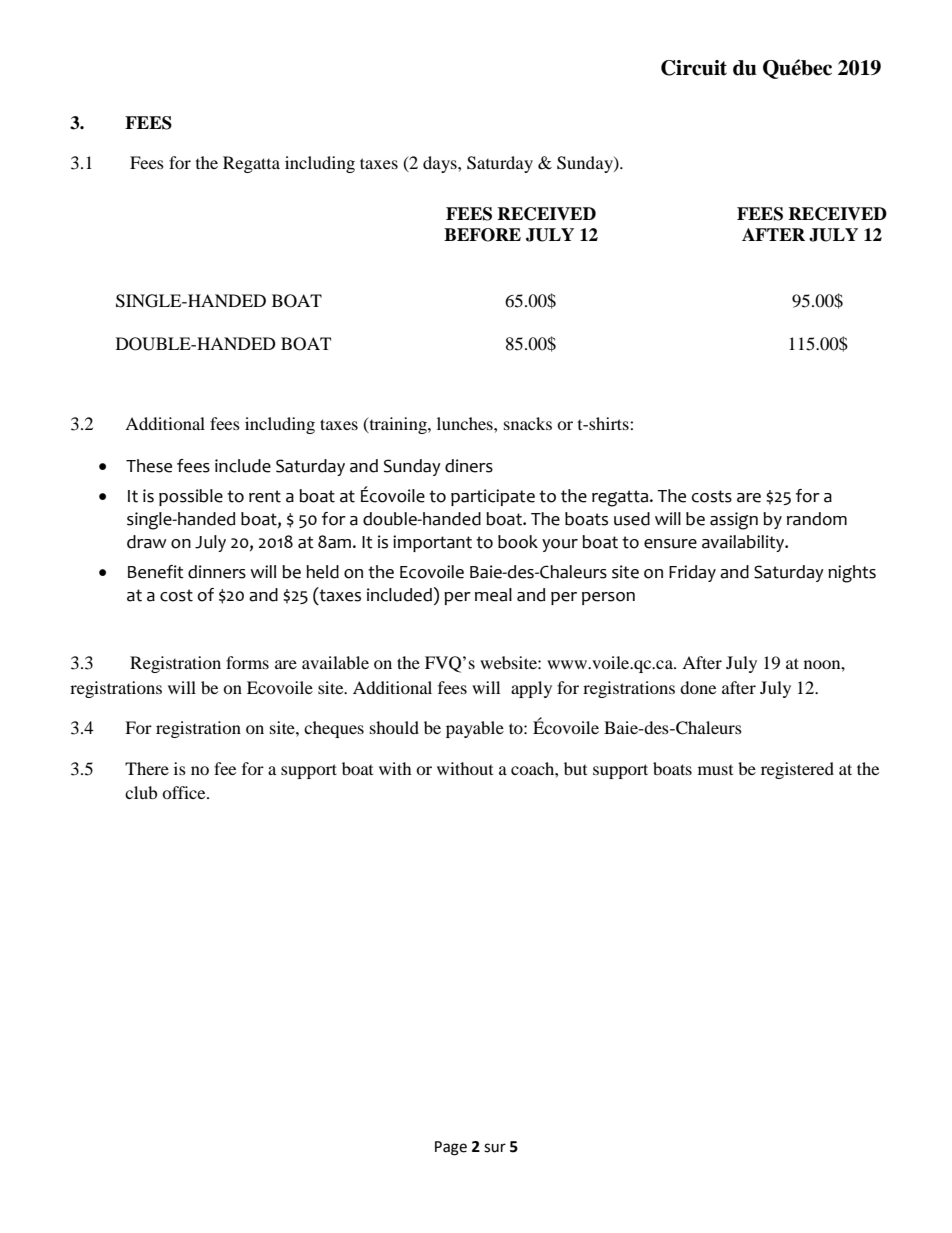 This document has height=1233, width=952. I want to click on Friday, so click(692, 573).
